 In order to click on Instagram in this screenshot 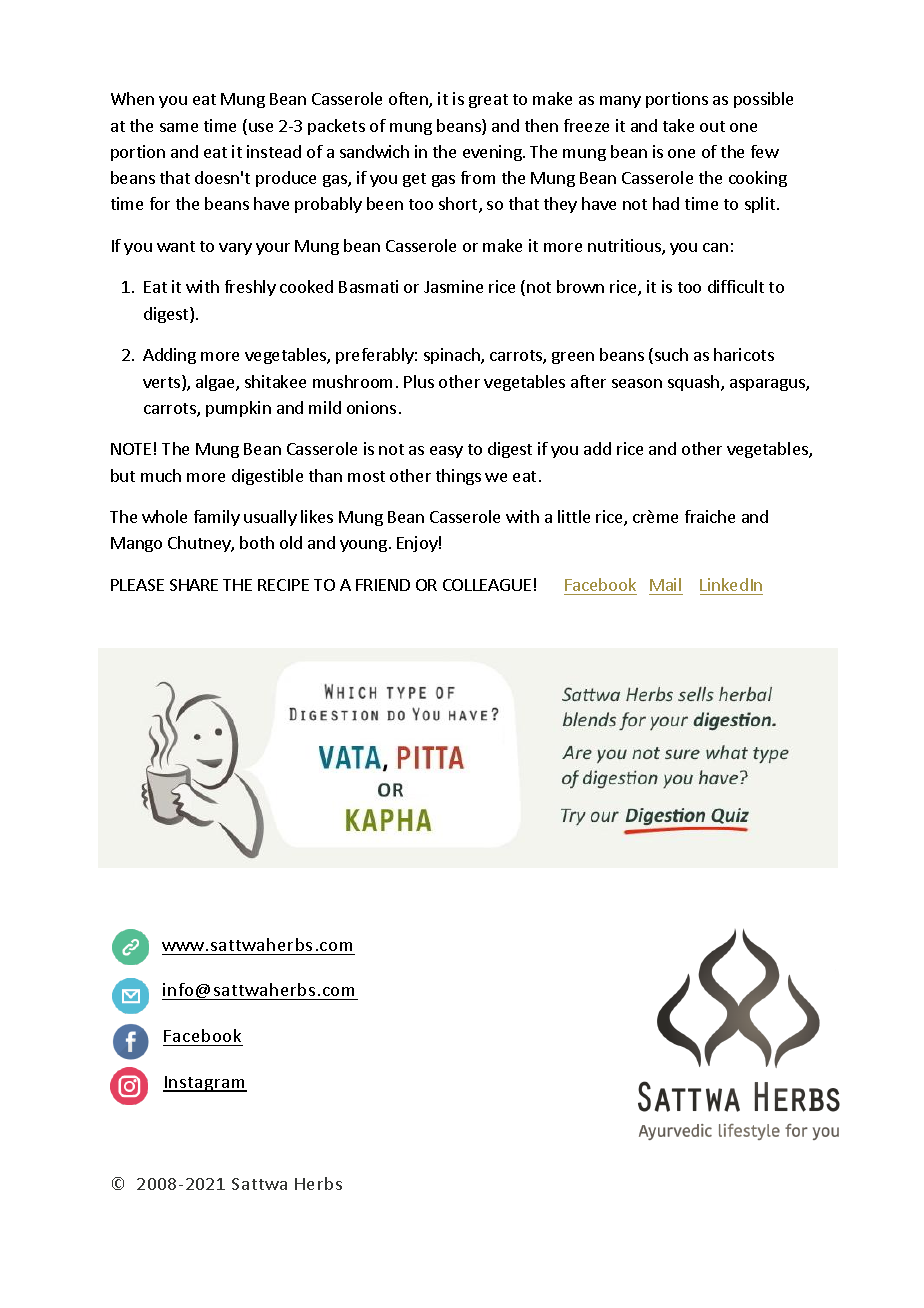, I will do `click(205, 1084)`.
